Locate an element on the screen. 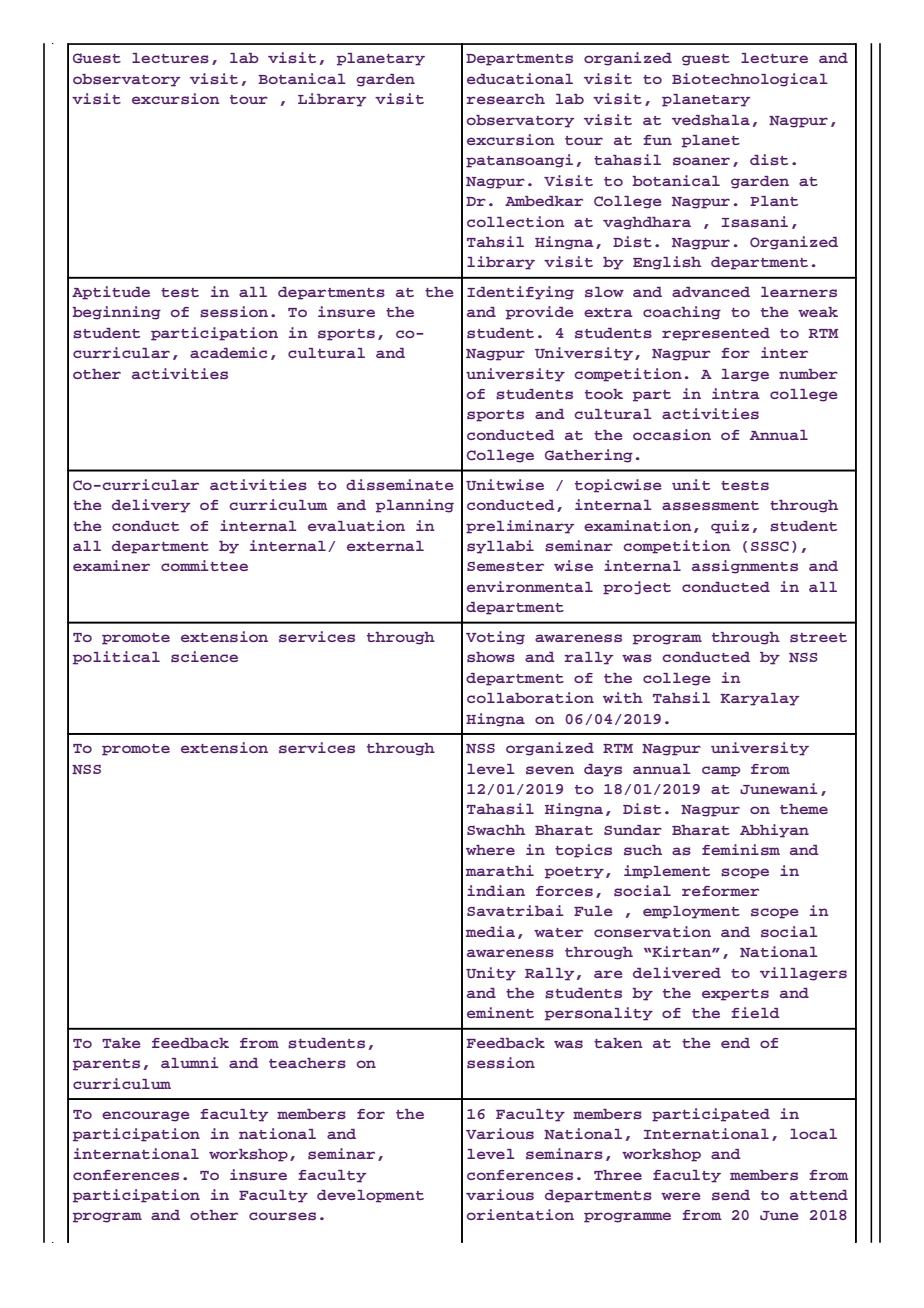 This screenshot has width=924, height=1308. street is located at coordinates (818, 637).
